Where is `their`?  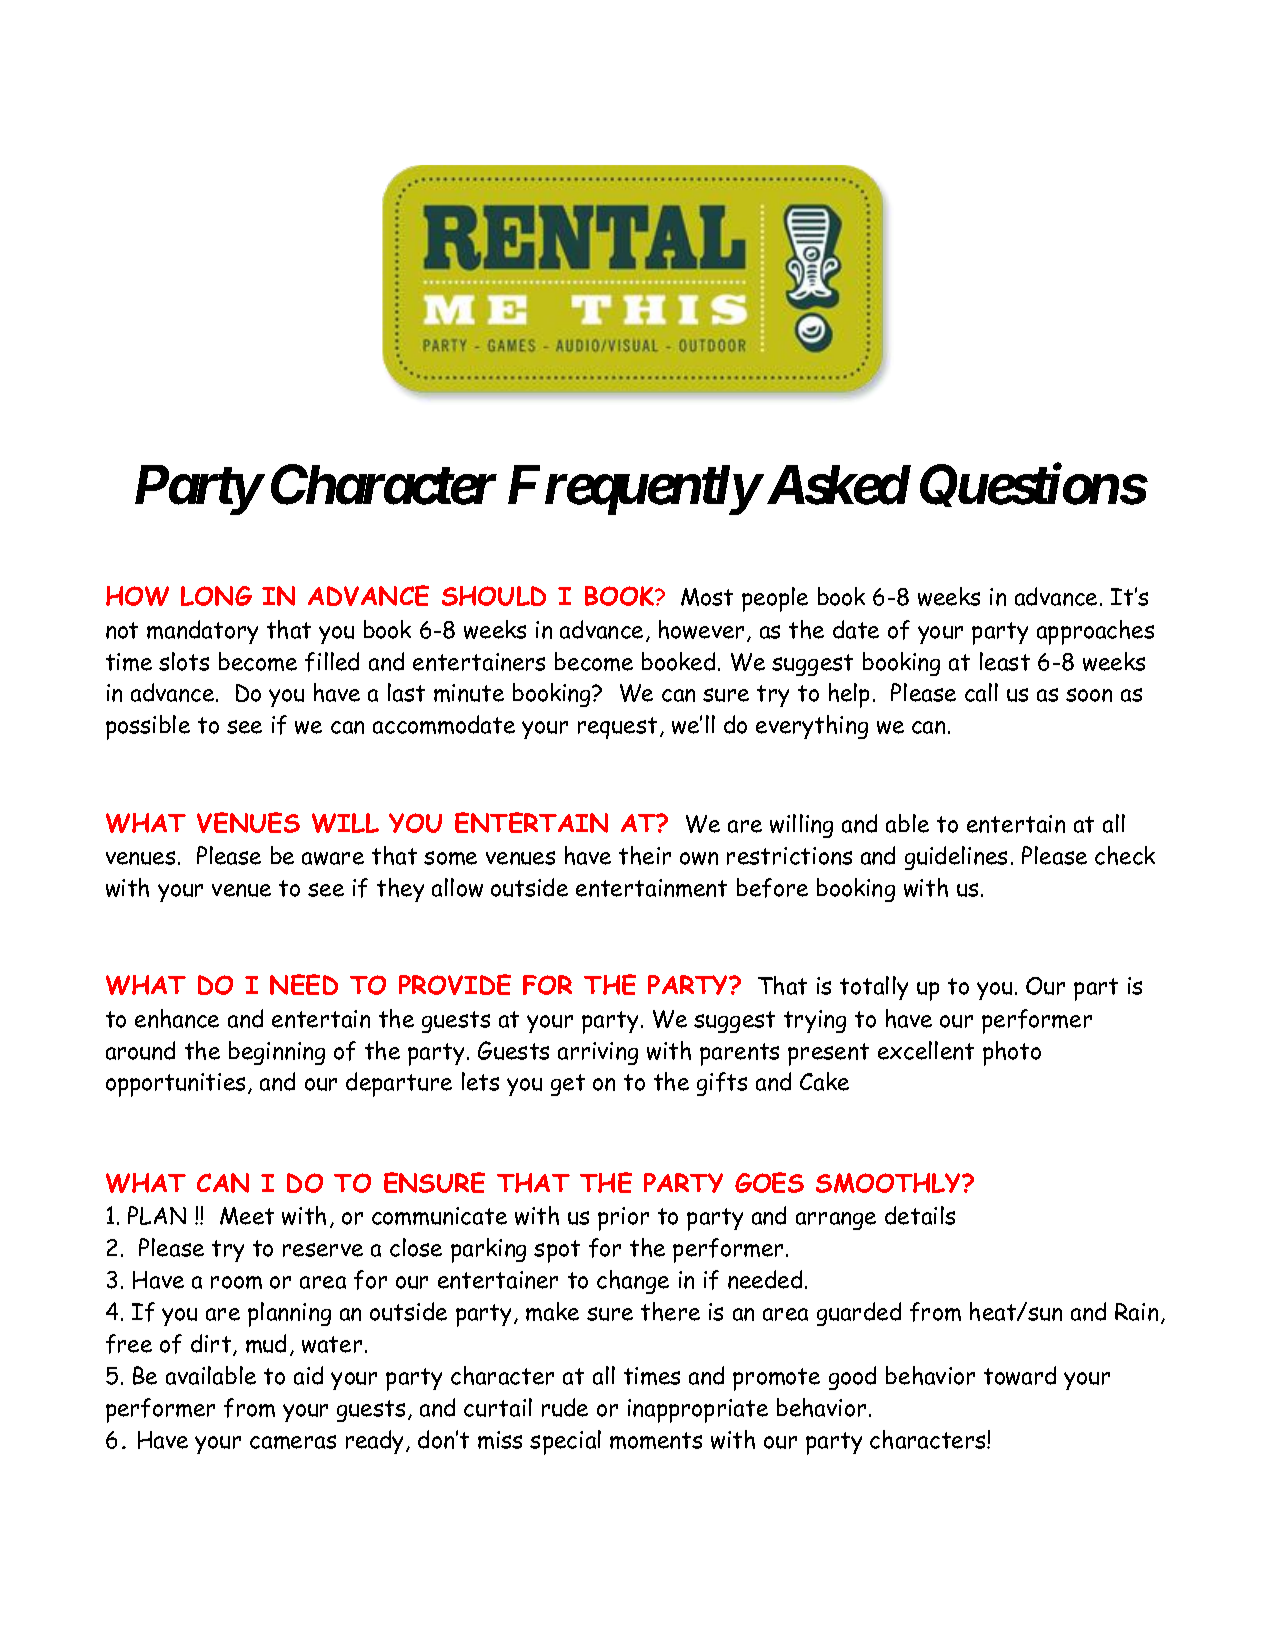
their is located at coordinates (645, 855).
